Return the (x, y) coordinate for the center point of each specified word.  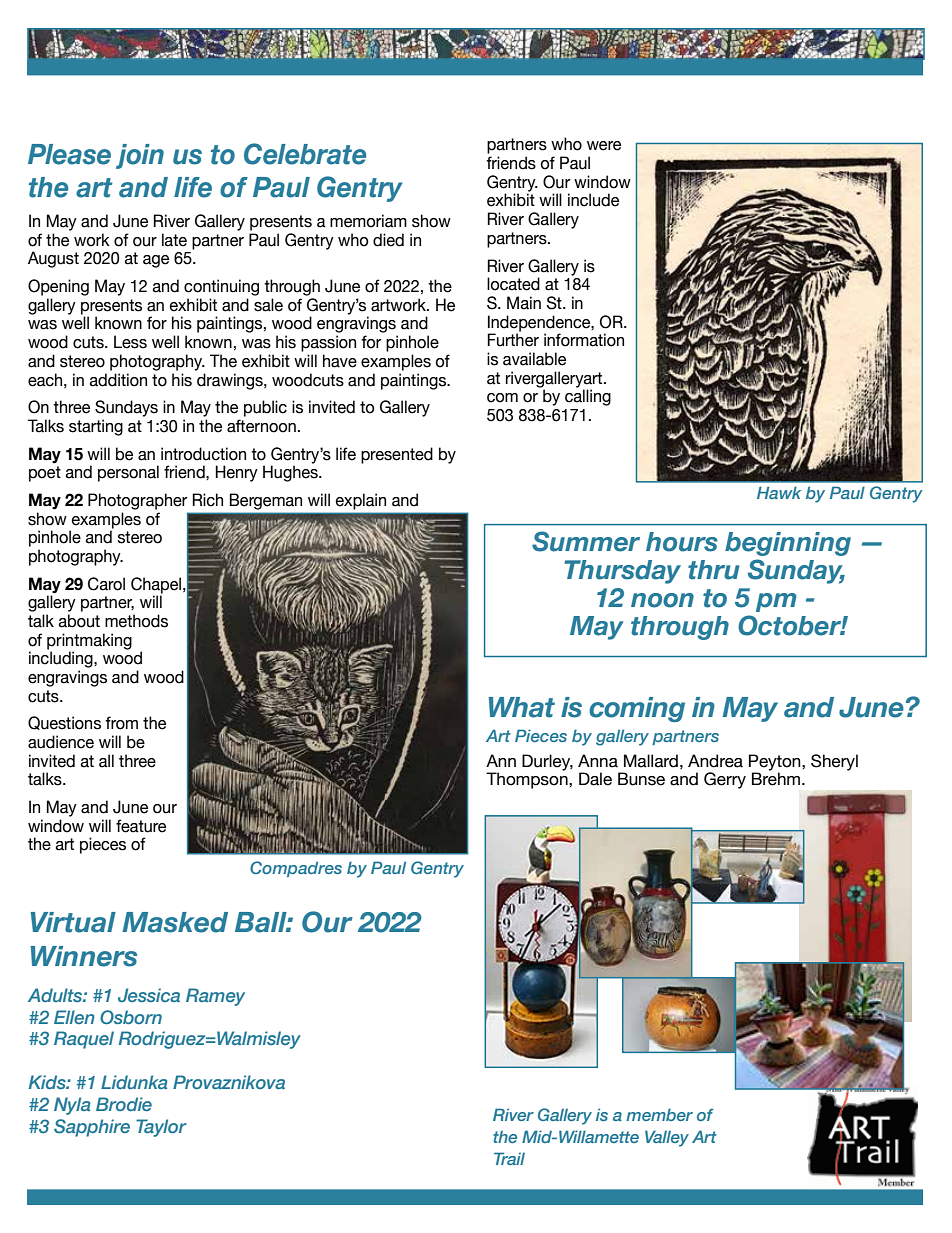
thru (713, 570)
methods (136, 621)
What (522, 707)
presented (397, 455)
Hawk (779, 492)
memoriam (368, 221)
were (604, 146)
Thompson (528, 780)
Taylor (161, 1128)
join (140, 156)
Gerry (725, 780)
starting (96, 427)
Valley (667, 1138)
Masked (175, 922)
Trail (509, 1158)
